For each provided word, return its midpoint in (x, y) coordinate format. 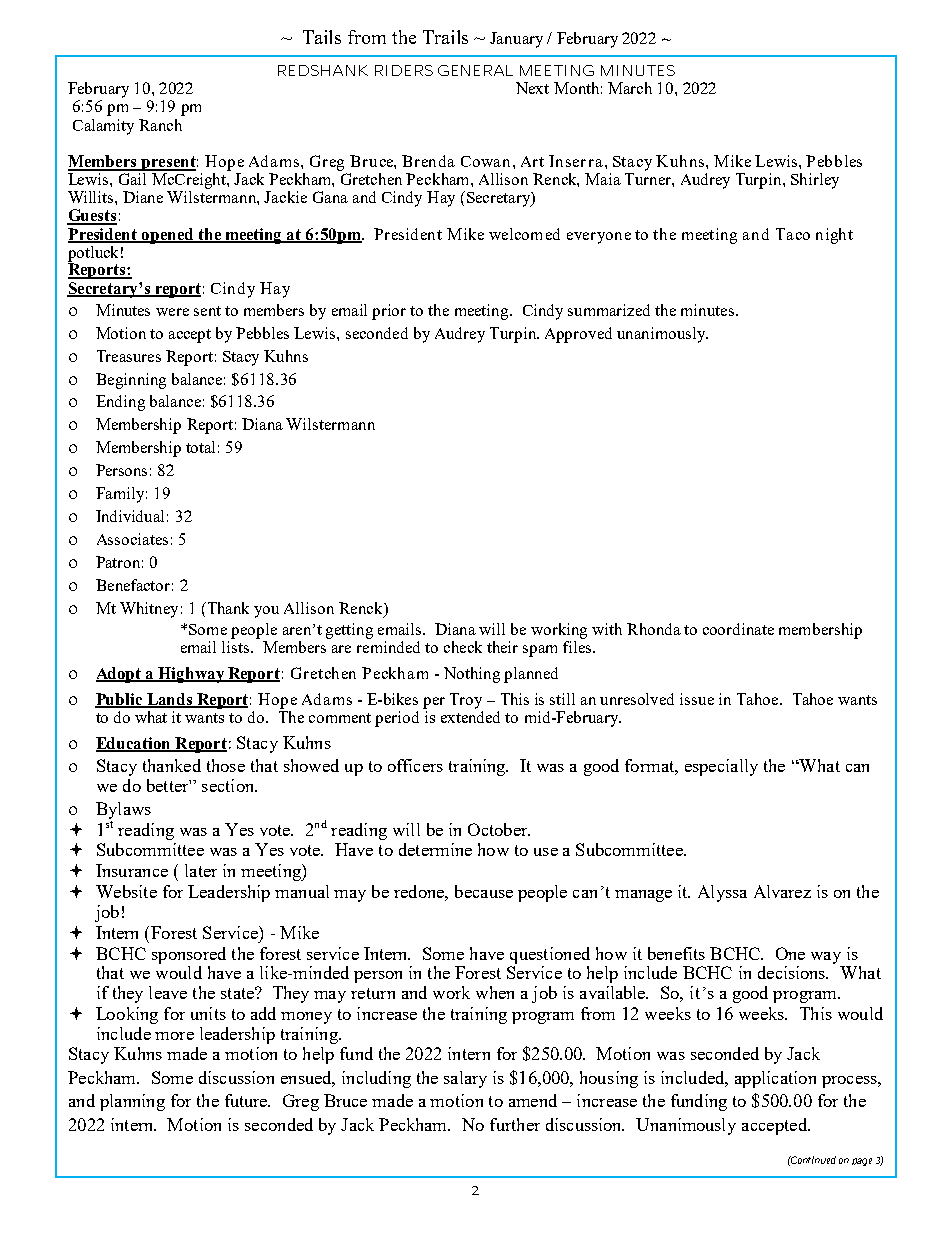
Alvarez (782, 891)
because (484, 891)
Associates (132, 539)
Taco (793, 234)
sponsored (189, 955)
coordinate (738, 629)
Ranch (160, 125)
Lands (170, 700)
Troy (466, 701)
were (172, 312)
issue (697, 699)
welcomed (524, 234)
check (463, 647)
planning (132, 1102)
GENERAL (475, 70)
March (630, 88)
